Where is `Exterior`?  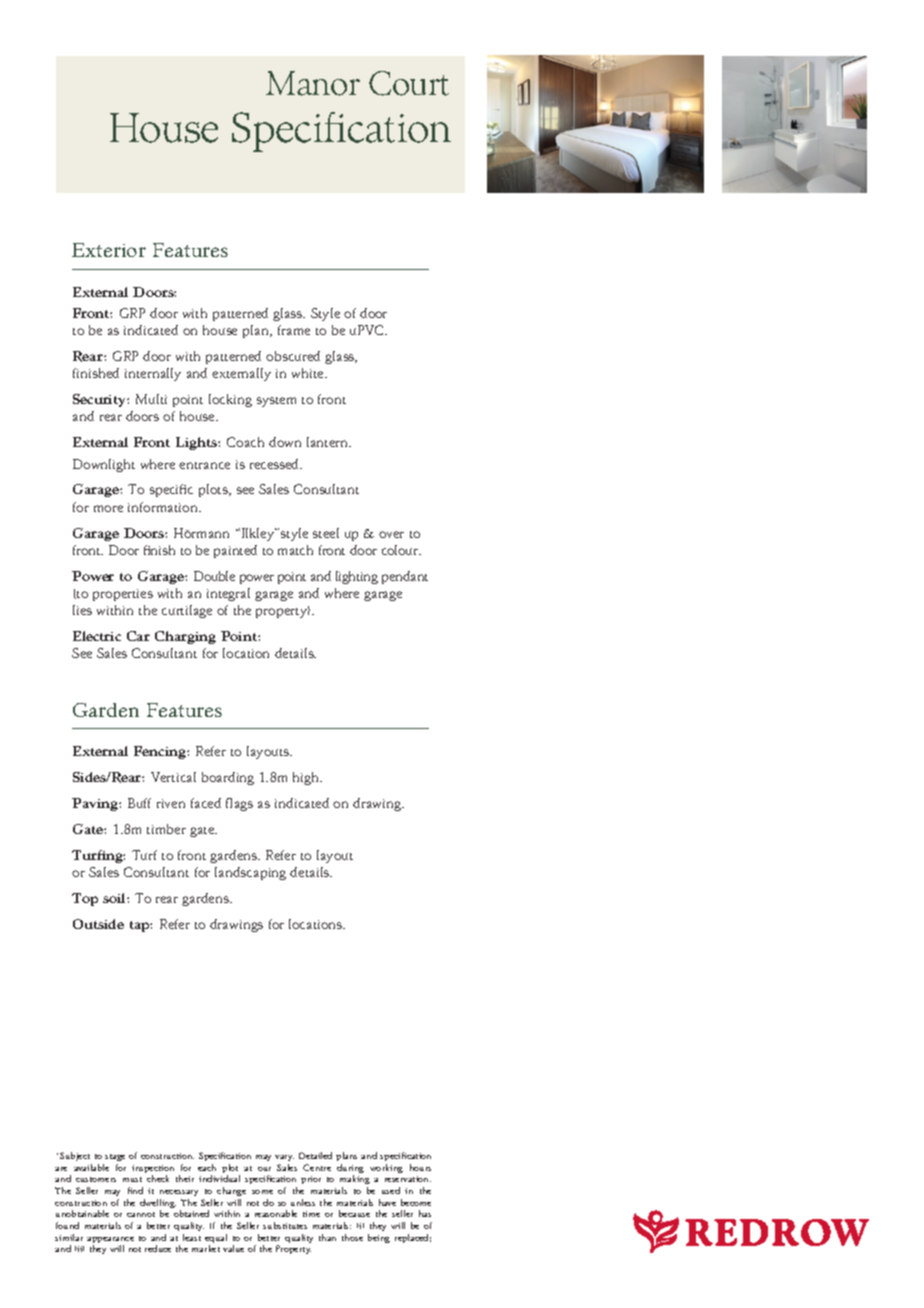
Exterior is located at coordinates (109, 250).
